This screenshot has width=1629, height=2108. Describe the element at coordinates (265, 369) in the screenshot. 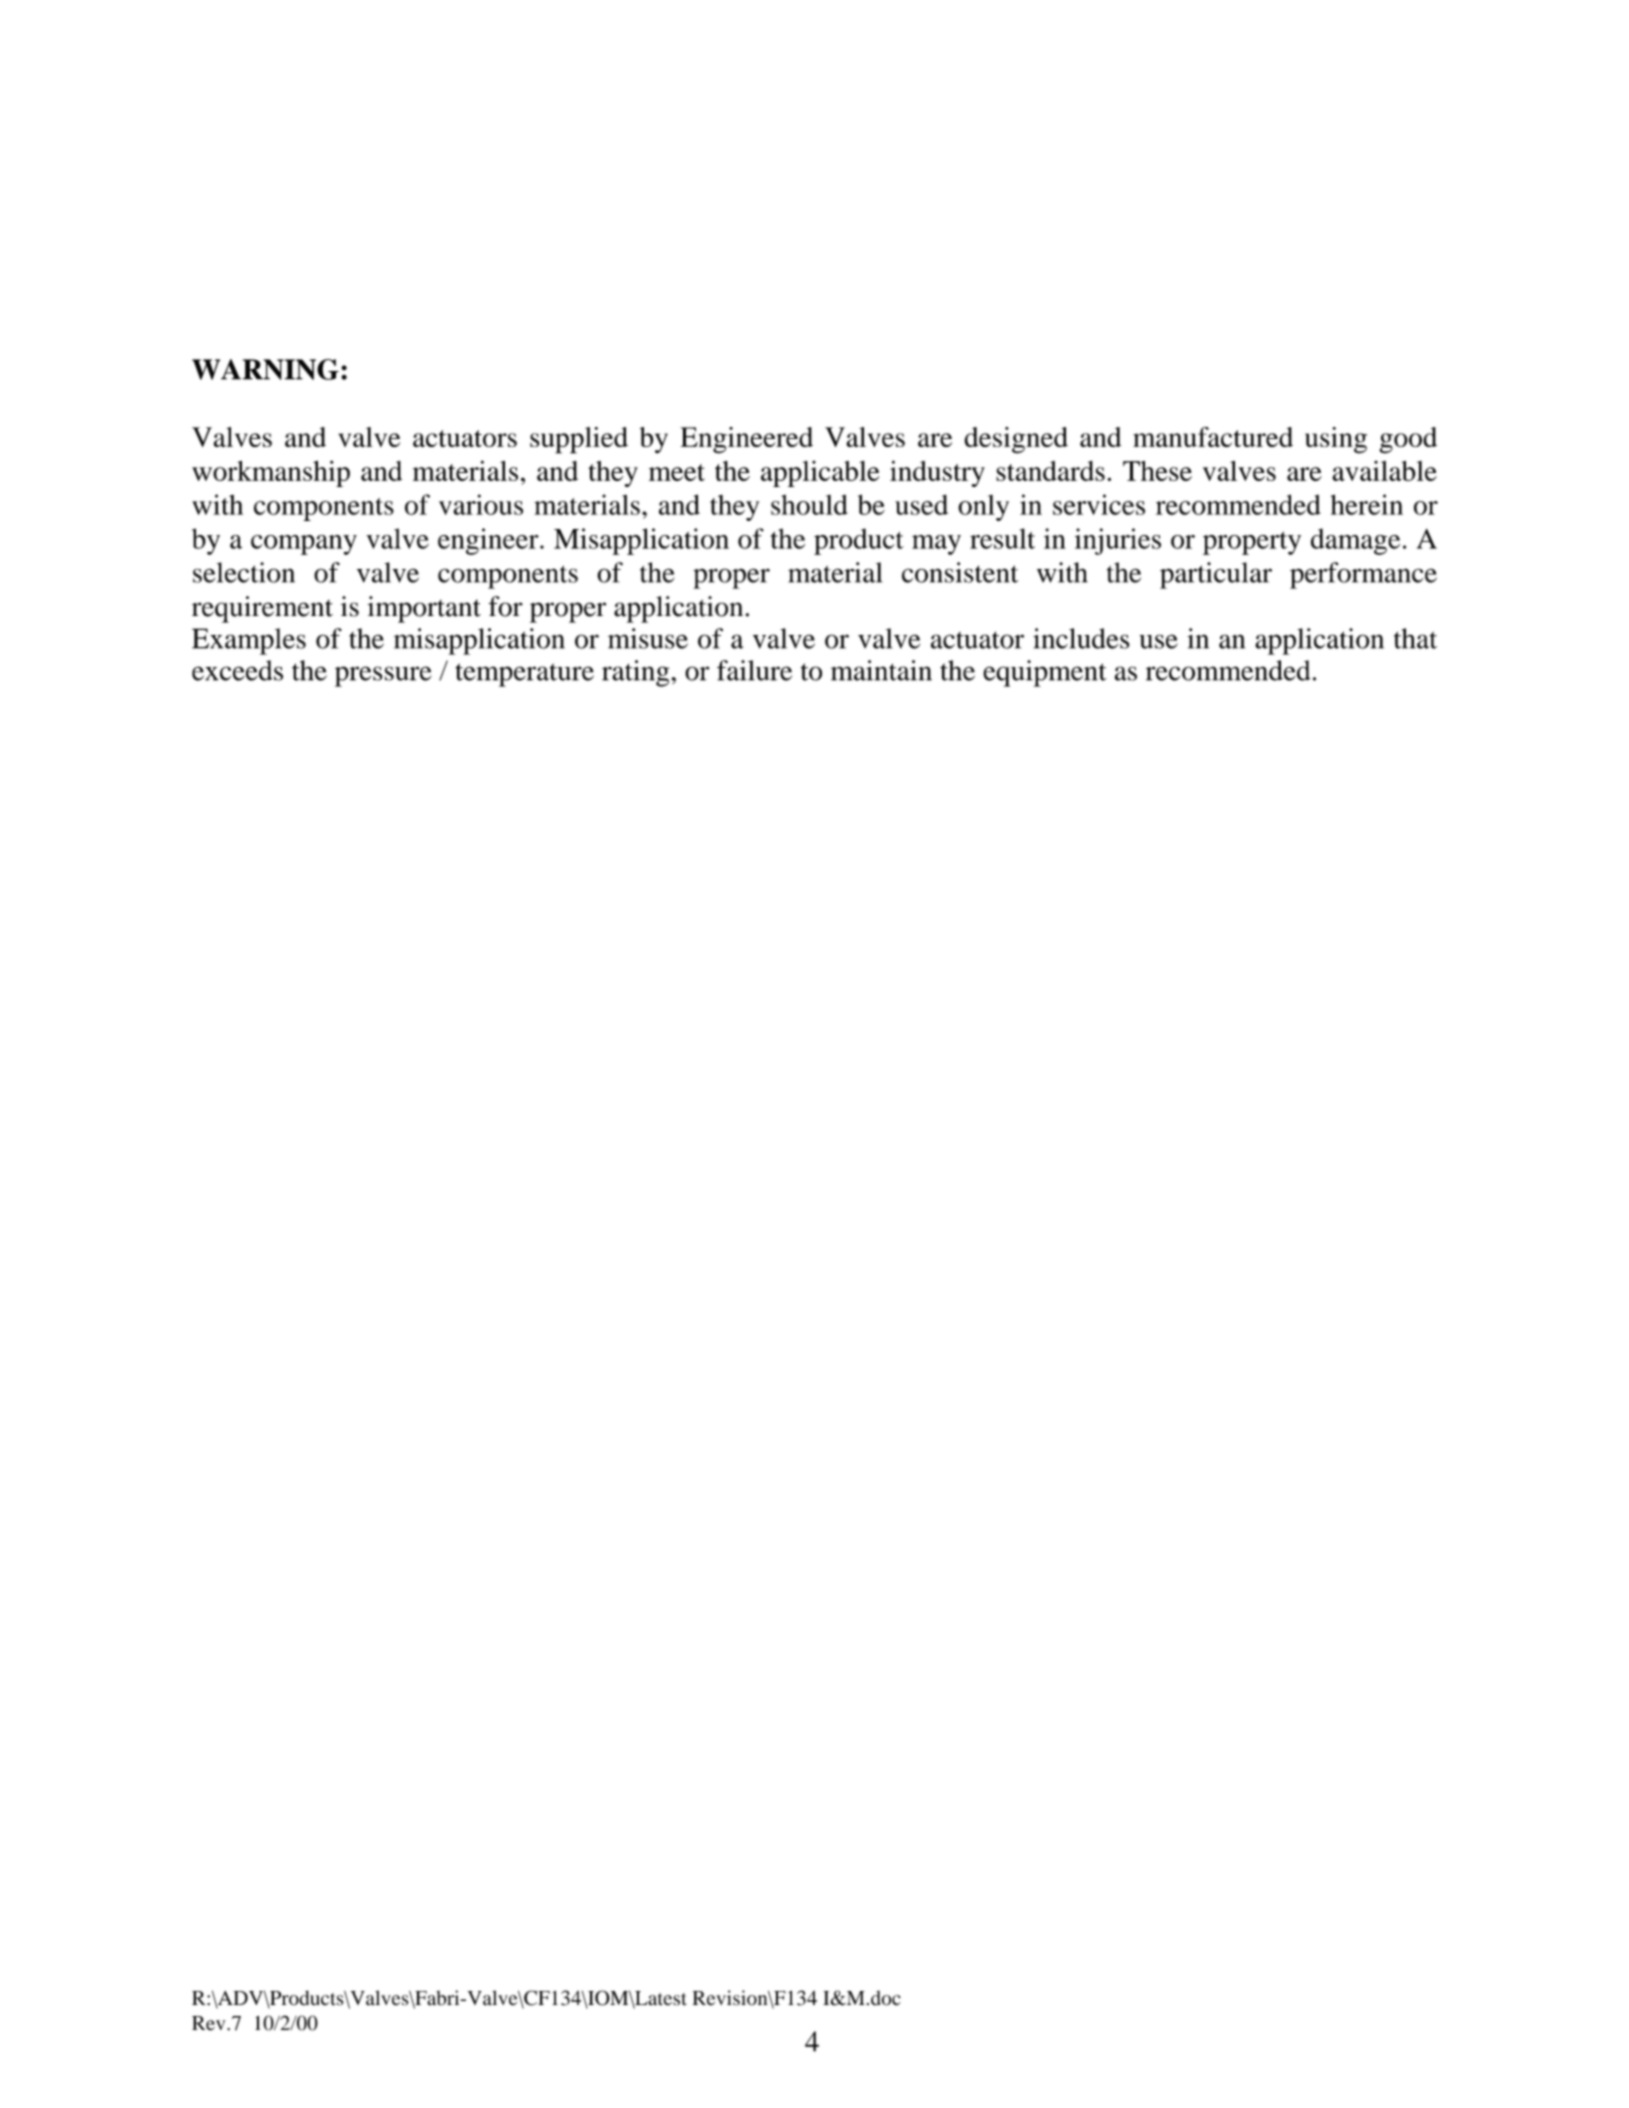

I see `WARNING` at that location.
